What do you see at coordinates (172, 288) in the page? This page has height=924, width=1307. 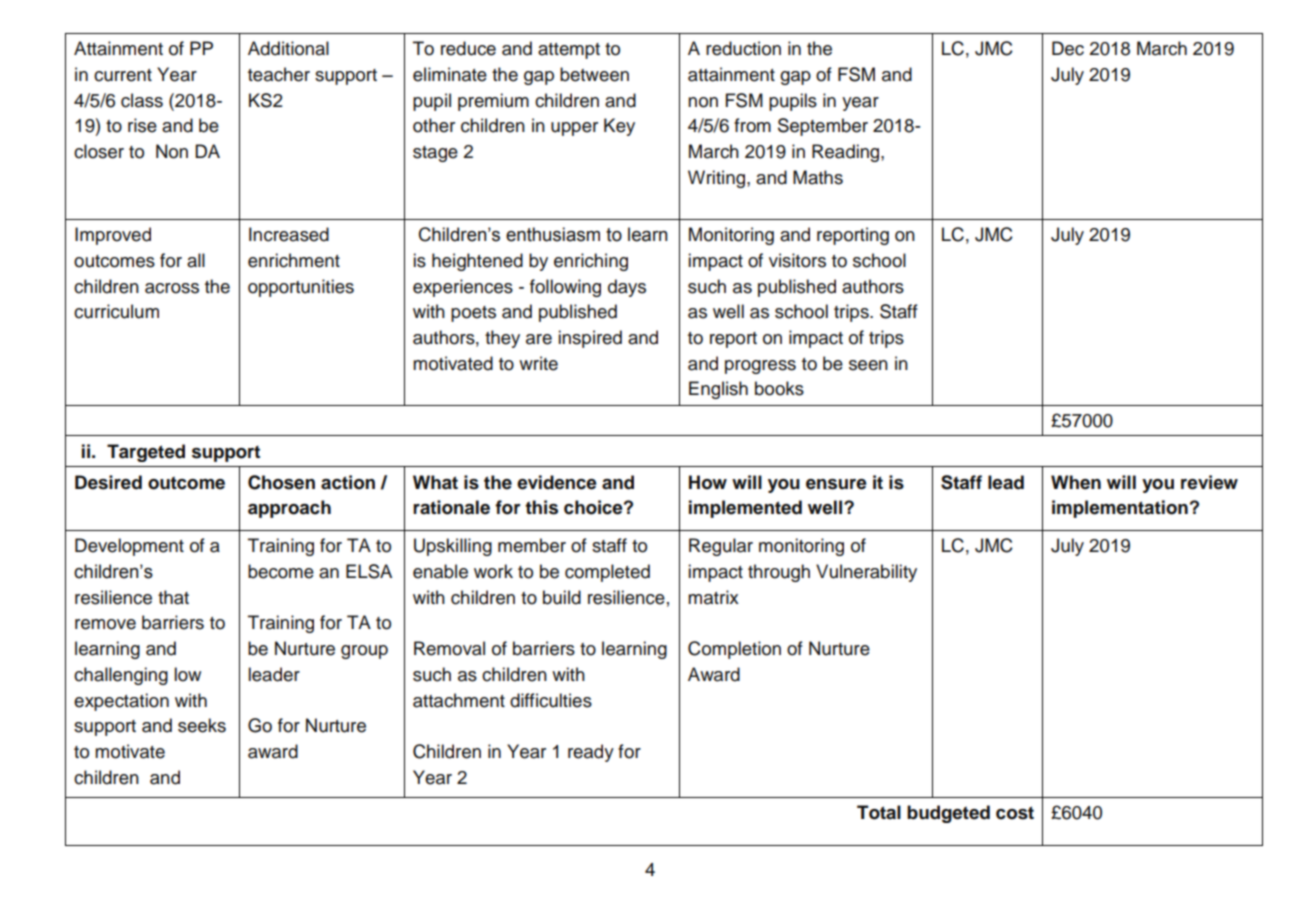 I see `across` at bounding box center [172, 288].
